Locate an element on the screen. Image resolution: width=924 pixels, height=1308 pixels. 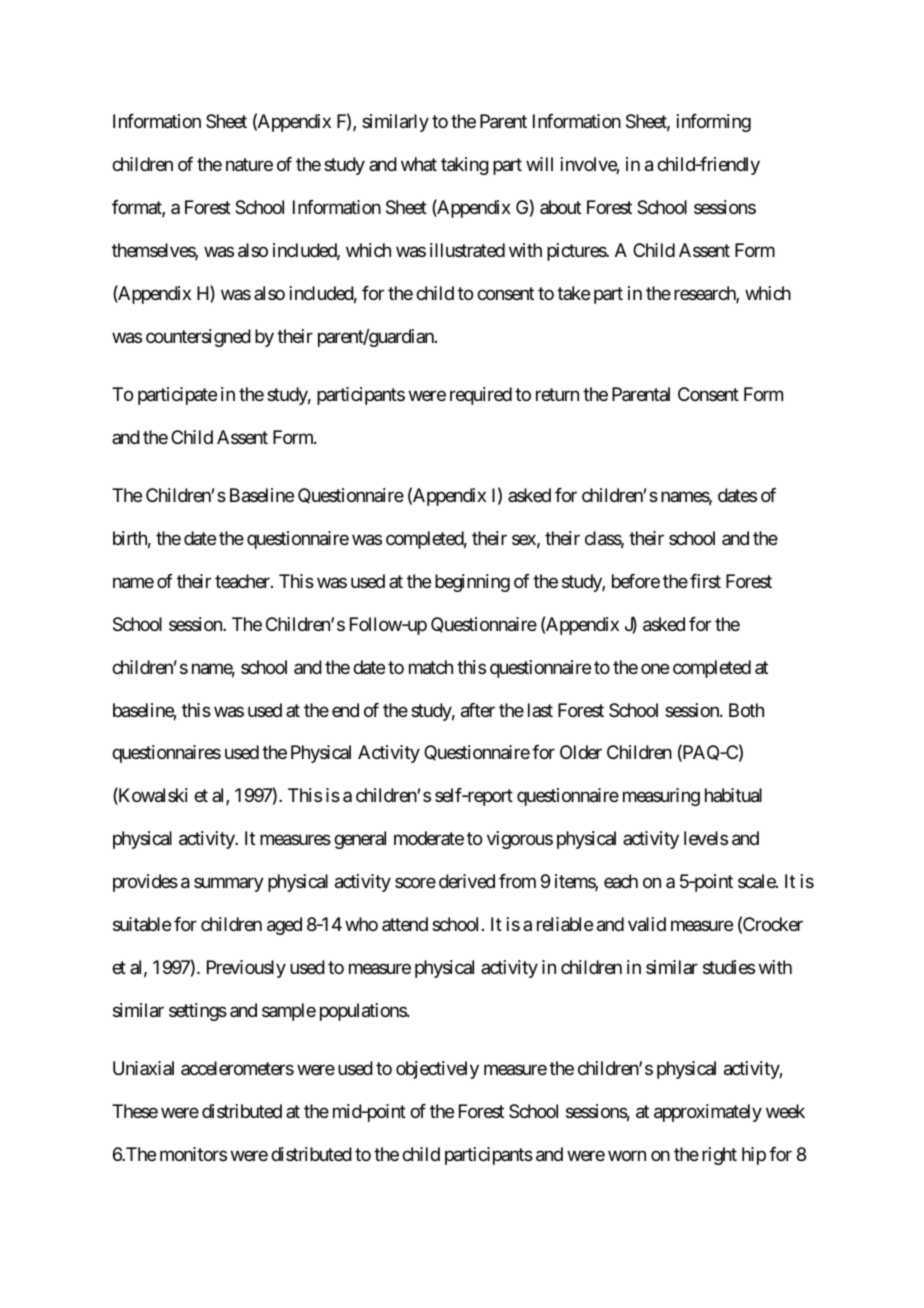
required is located at coordinates (481, 396).
